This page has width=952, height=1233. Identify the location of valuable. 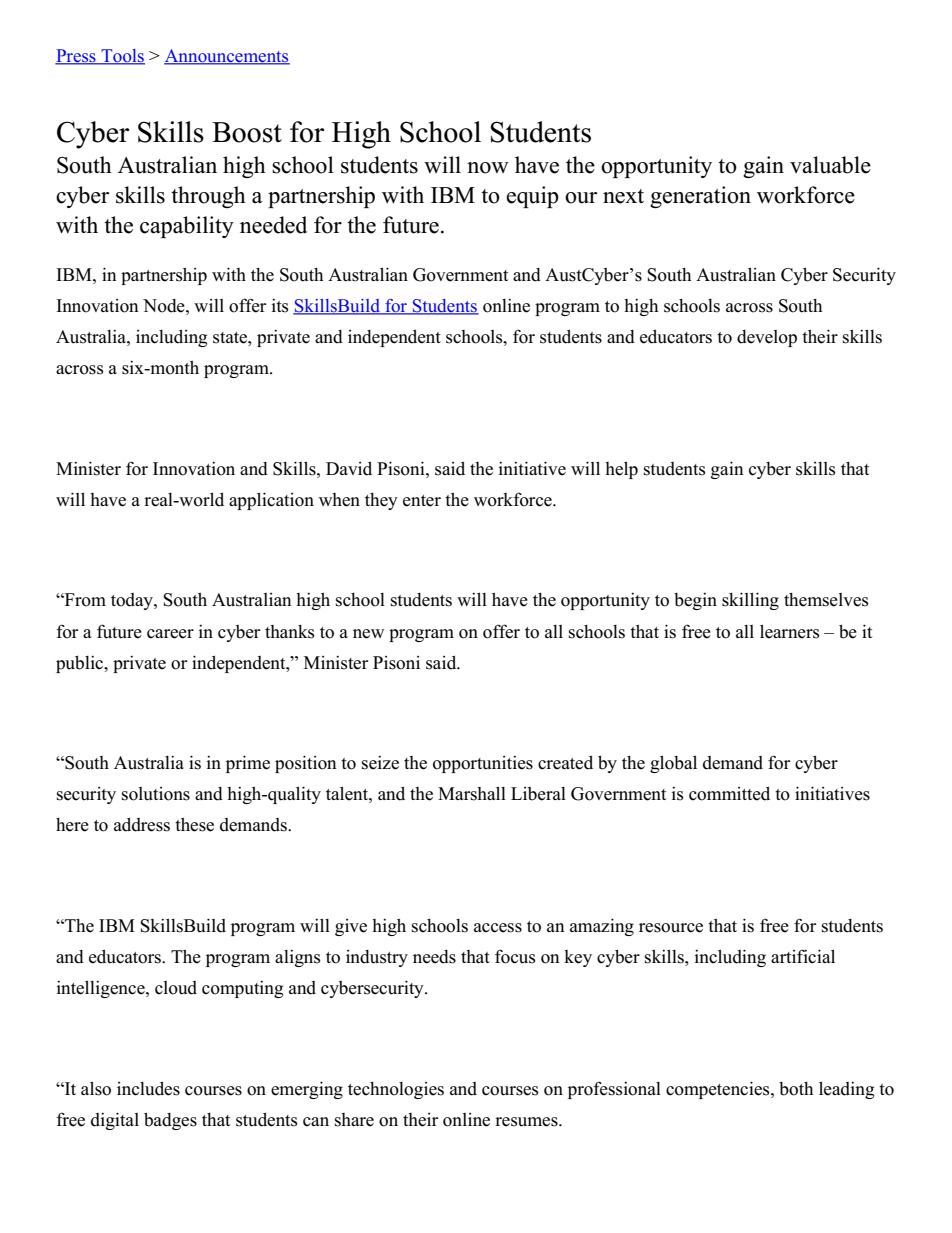
(830, 165).
